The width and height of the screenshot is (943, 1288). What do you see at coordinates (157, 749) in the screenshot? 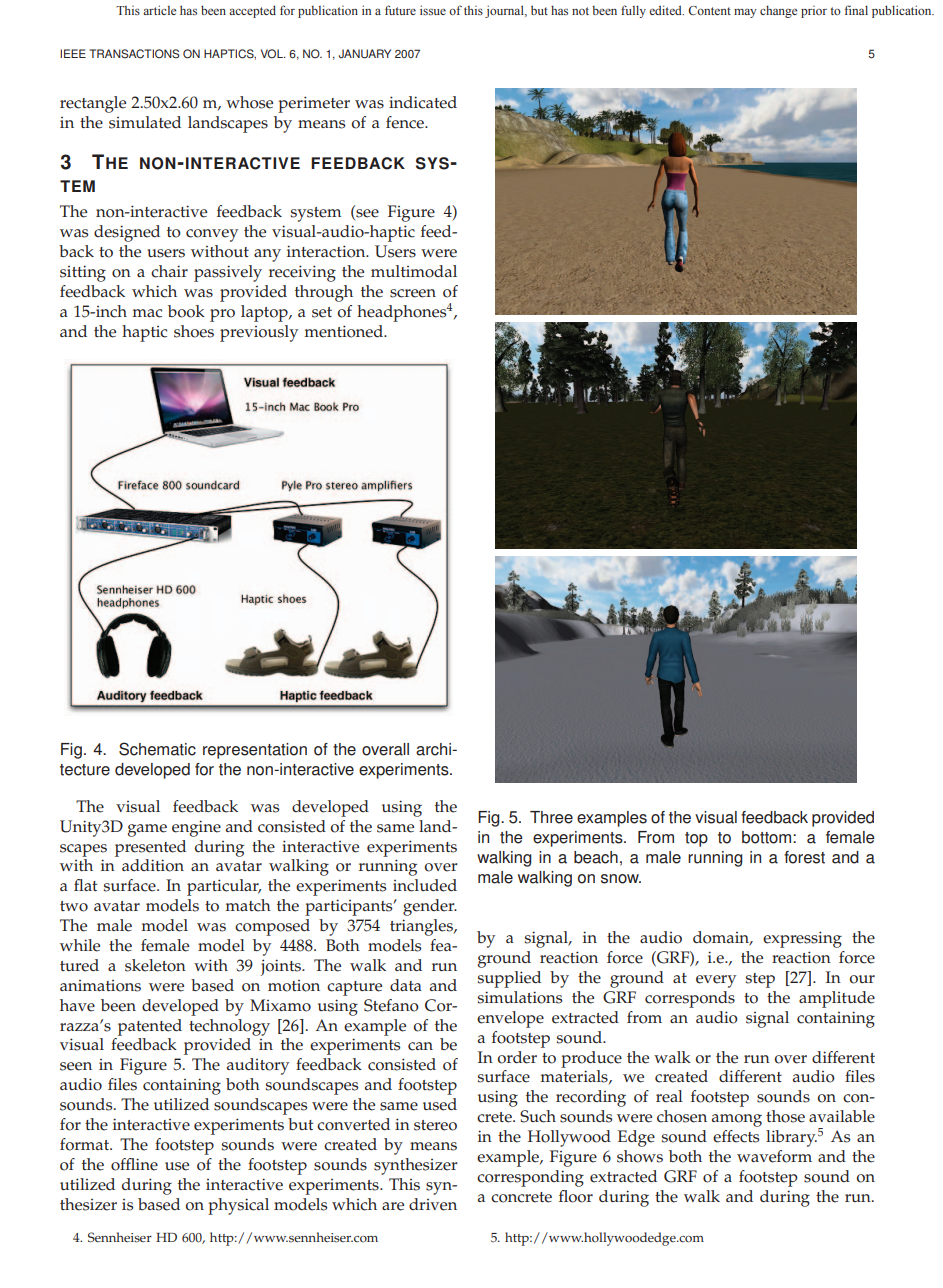
I see `Schematic` at bounding box center [157, 749].
